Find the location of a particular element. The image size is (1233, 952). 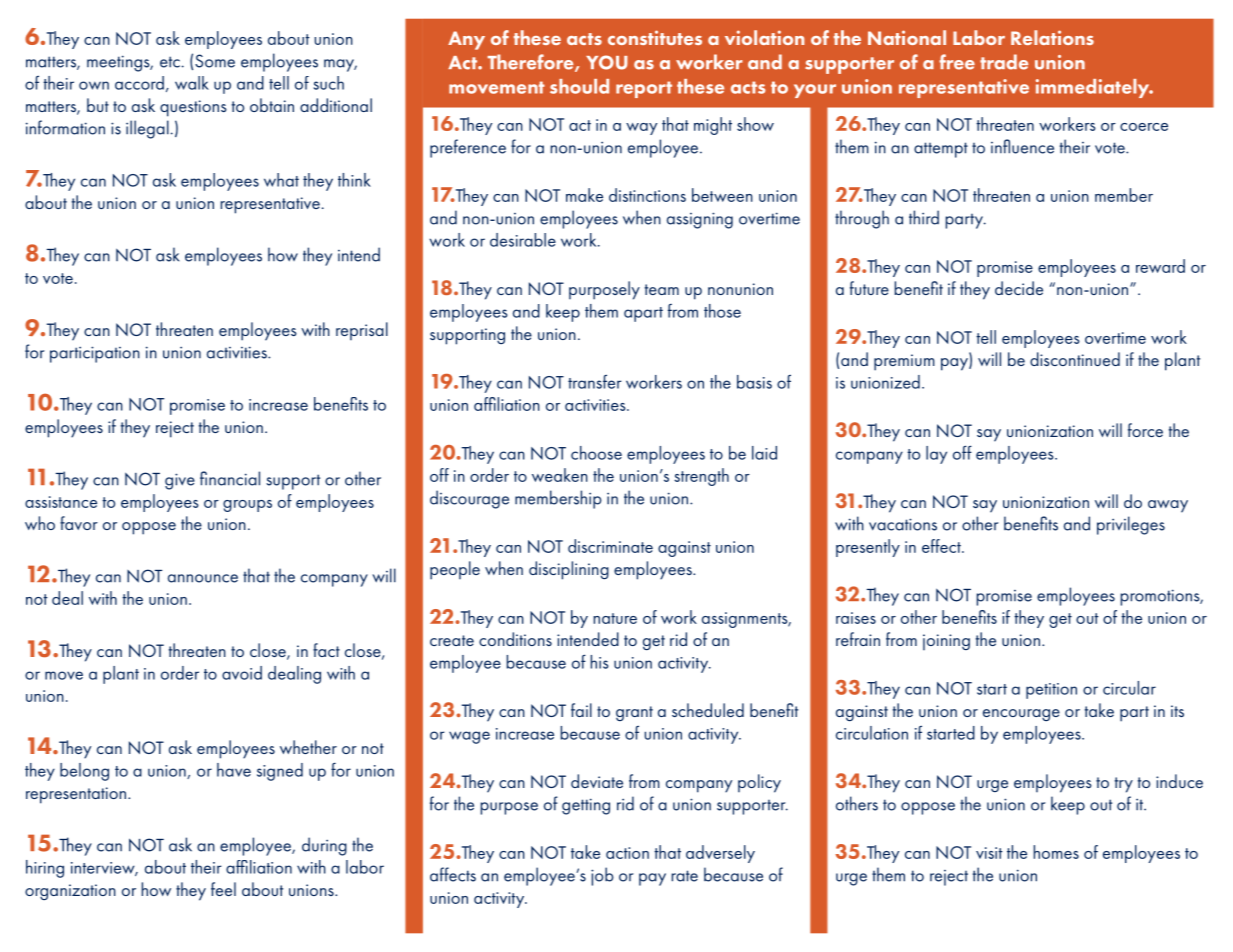

what is located at coordinates (281, 180).
